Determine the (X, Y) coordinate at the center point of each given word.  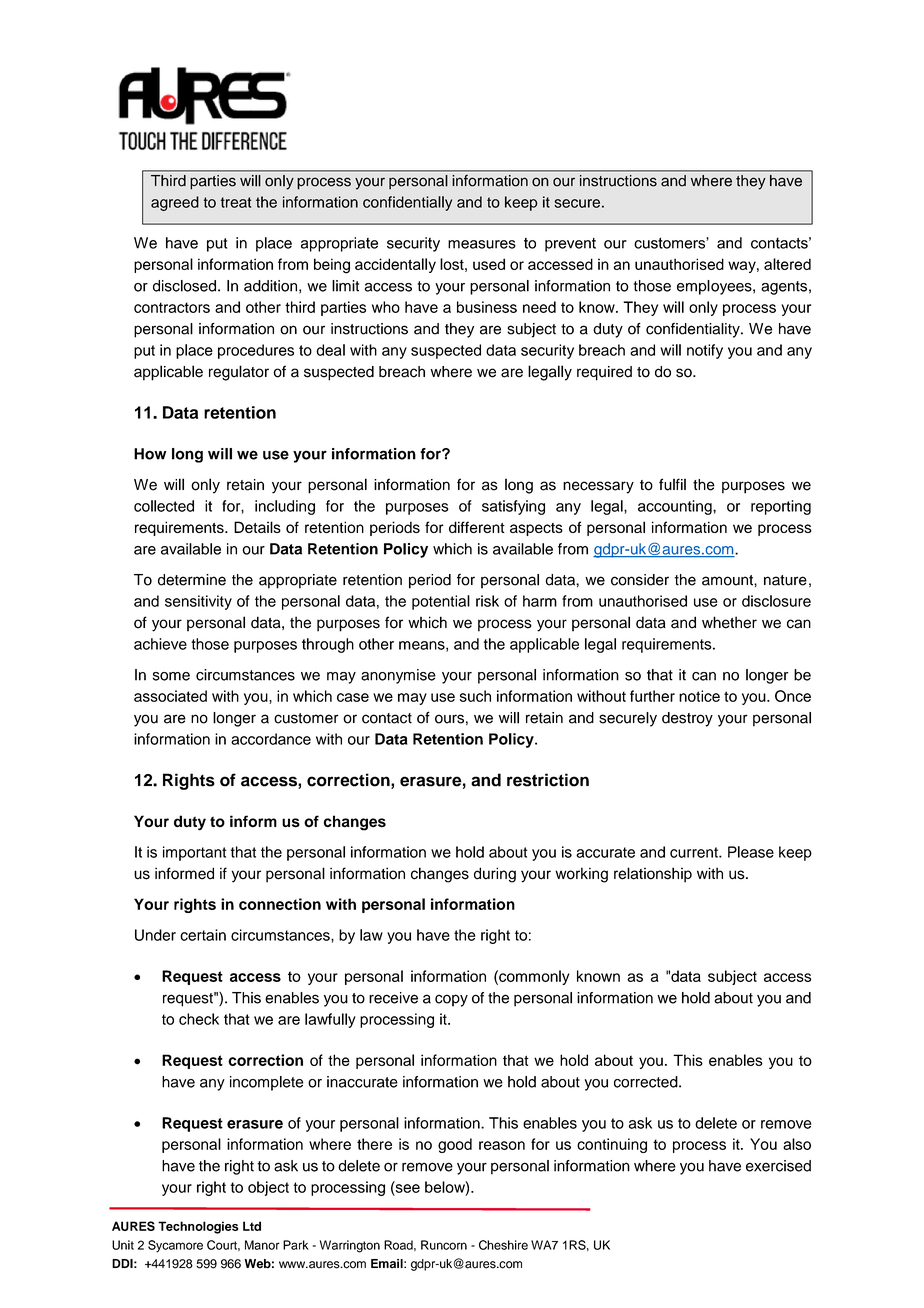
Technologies (198, 1227)
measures (482, 244)
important (195, 853)
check (199, 1019)
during (495, 875)
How (150, 454)
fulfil (672, 484)
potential (441, 602)
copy (451, 1000)
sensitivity (198, 602)
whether (729, 622)
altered (787, 264)
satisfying (513, 507)
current (695, 852)
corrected (647, 1082)
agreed (175, 203)
